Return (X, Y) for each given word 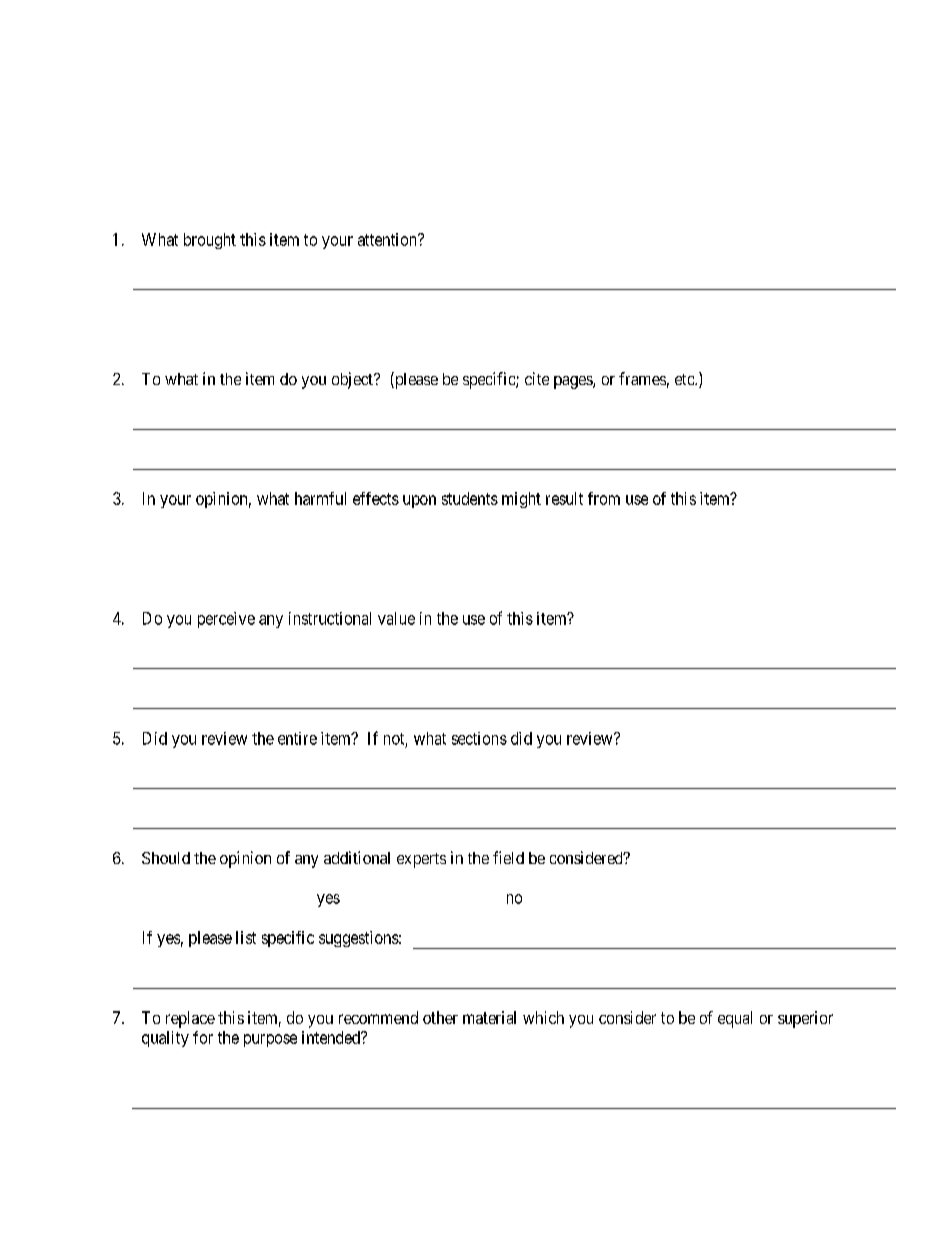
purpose (270, 1040)
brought (210, 241)
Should (166, 858)
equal (735, 1019)
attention (388, 239)
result (564, 498)
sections (479, 738)
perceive (226, 620)
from (604, 498)
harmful (320, 498)
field (508, 857)
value (396, 618)
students (470, 498)
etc (685, 379)
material (489, 1017)
